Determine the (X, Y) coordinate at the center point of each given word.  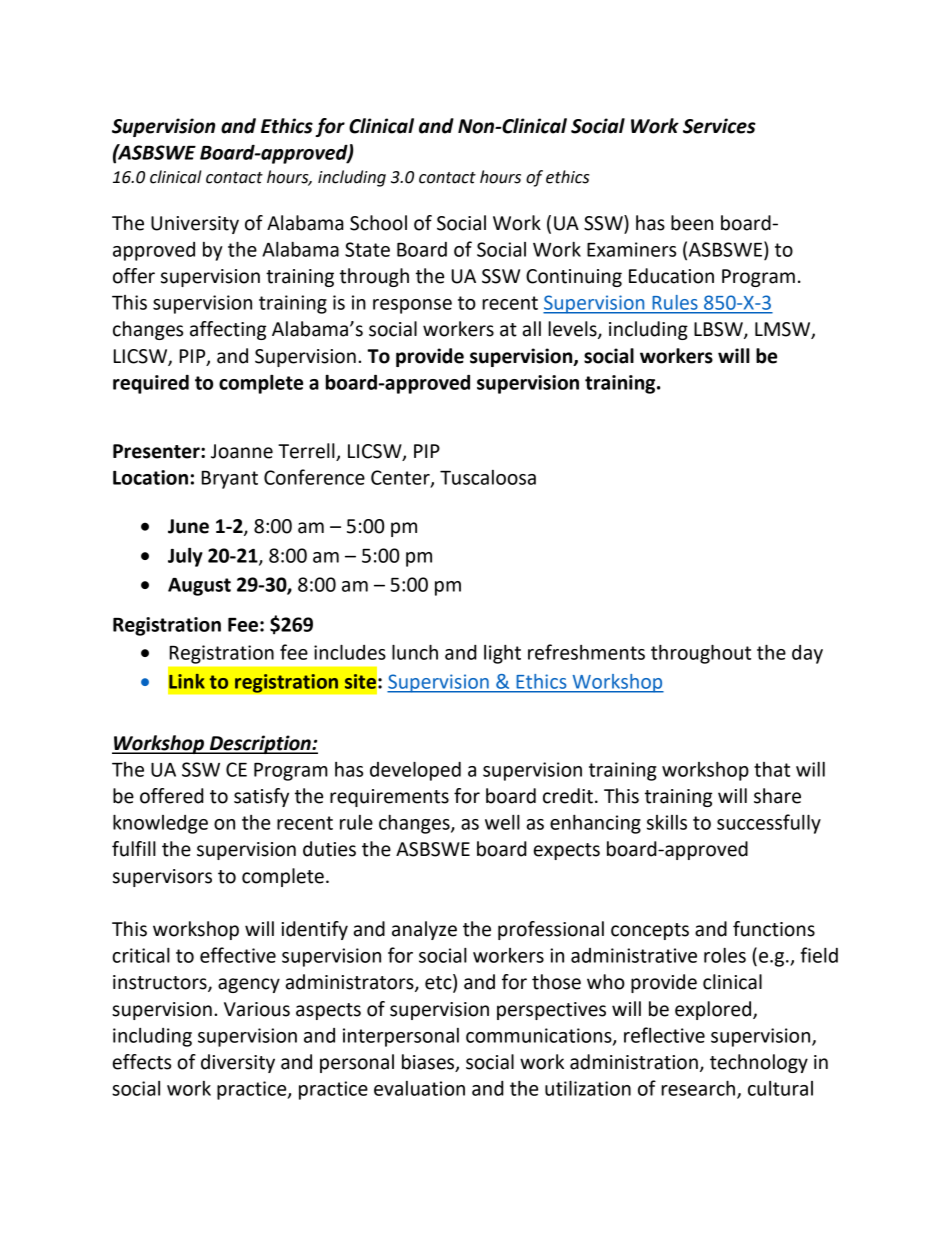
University (195, 225)
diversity (238, 1063)
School (378, 223)
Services (719, 126)
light (502, 654)
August (199, 587)
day (807, 654)
